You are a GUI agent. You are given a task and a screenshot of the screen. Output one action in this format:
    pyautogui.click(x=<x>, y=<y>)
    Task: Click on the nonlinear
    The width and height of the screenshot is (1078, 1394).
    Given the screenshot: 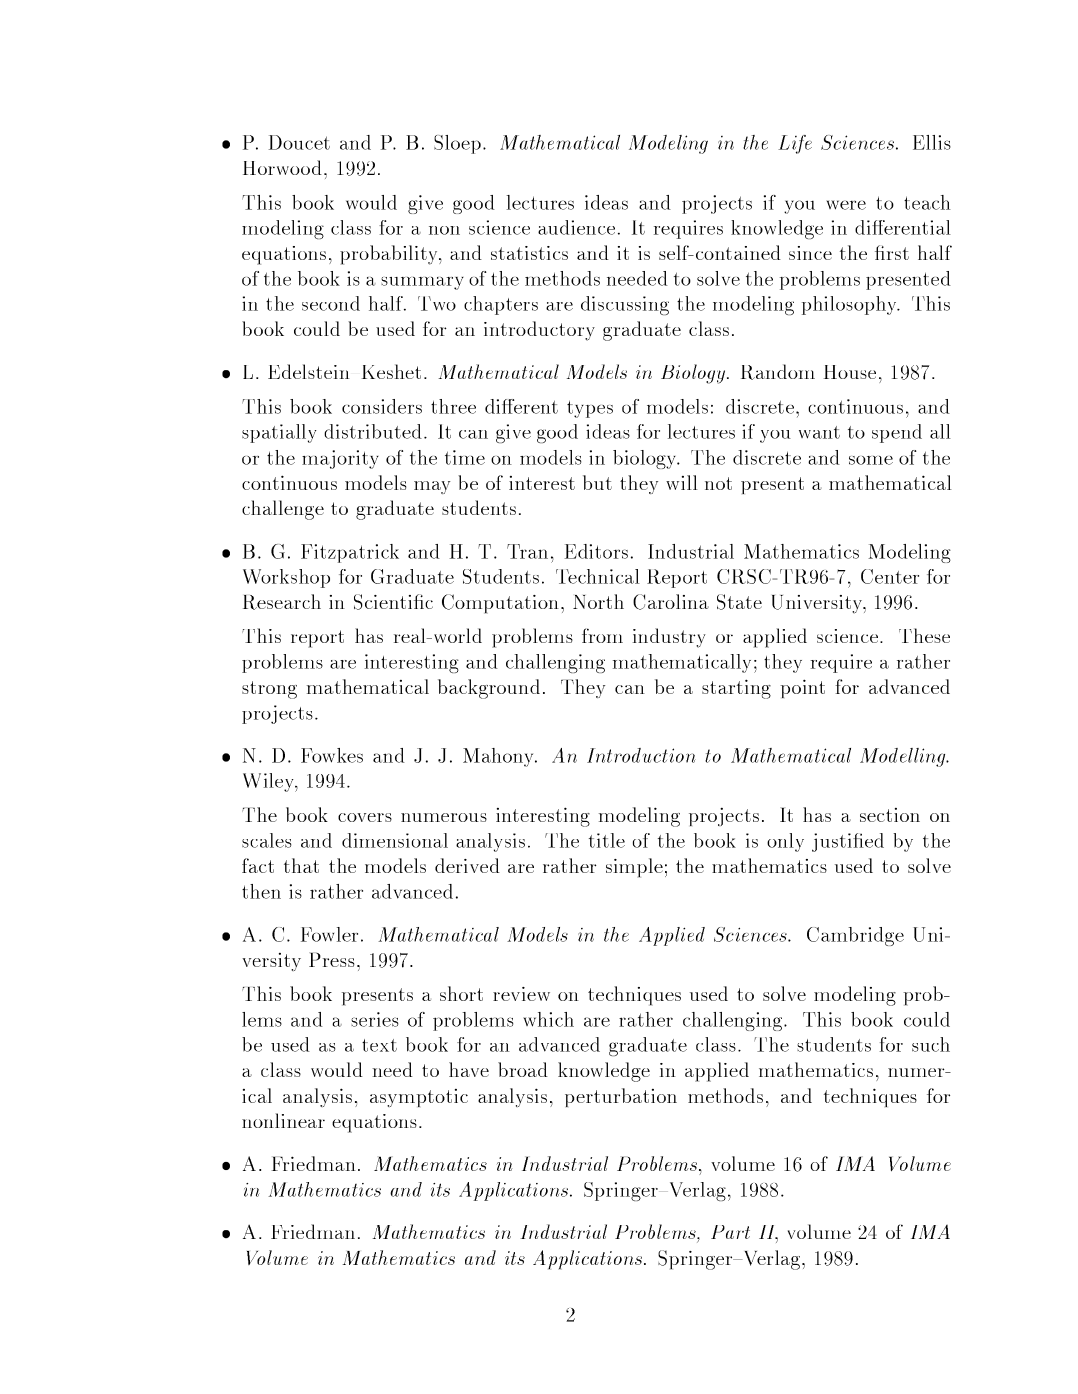 What is the action you would take?
    pyautogui.click(x=283, y=1120)
